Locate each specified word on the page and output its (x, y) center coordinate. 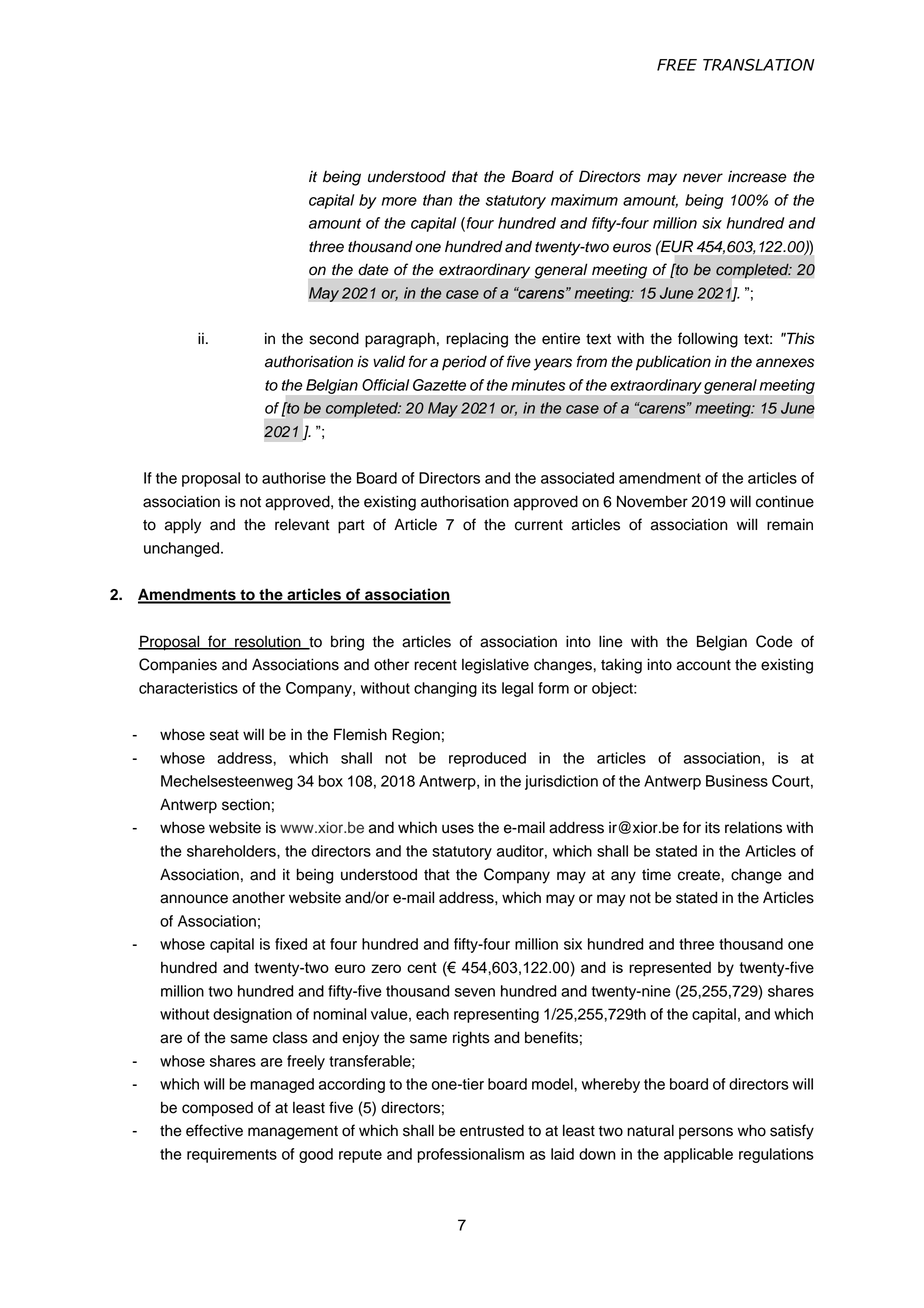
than (437, 200)
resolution (268, 642)
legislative (495, 666)
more (399, 201)
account (704, 665)
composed (217, 1109)
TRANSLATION (759, 64)
